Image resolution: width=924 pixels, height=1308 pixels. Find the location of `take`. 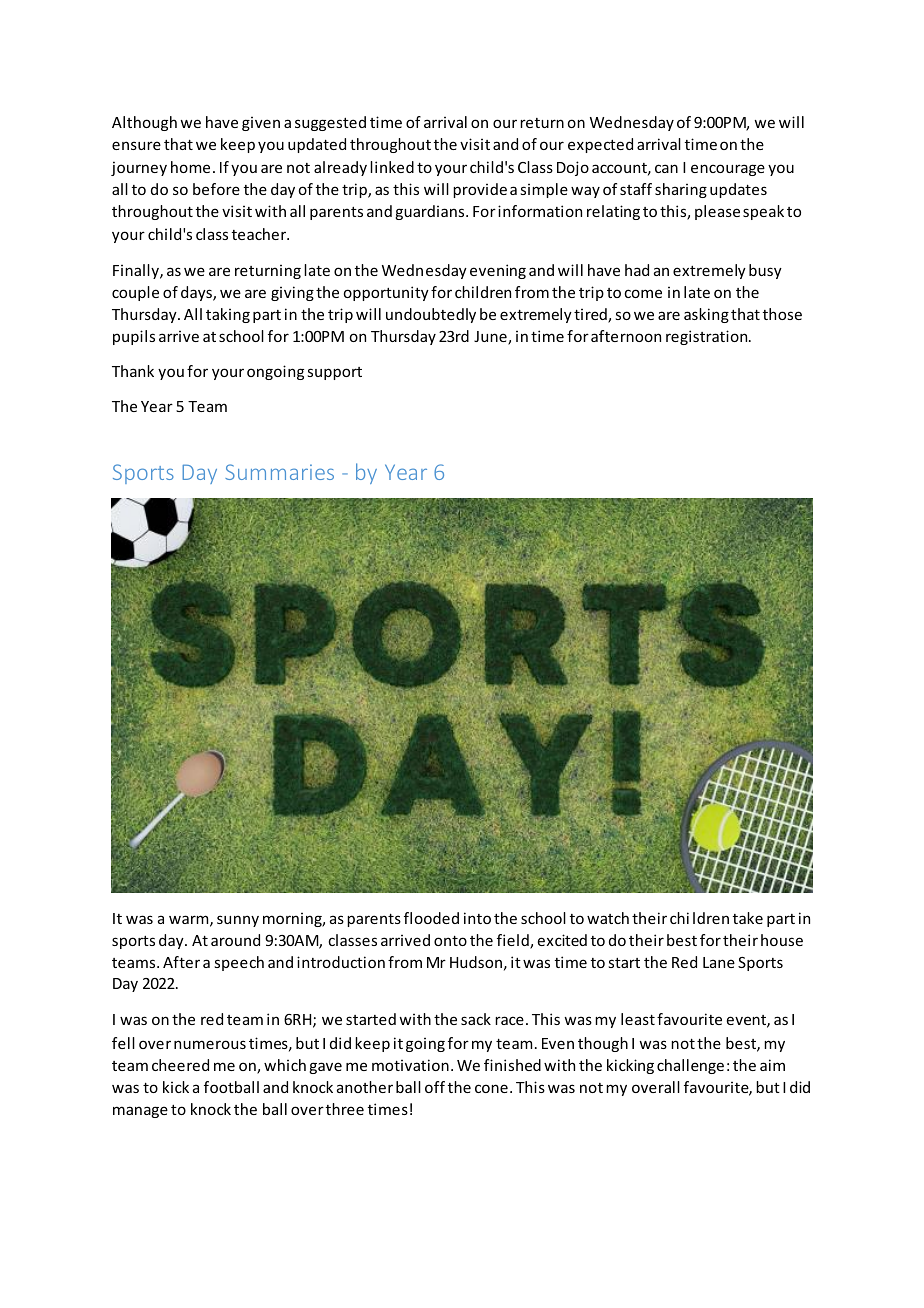

take is located at coordinates (748, 918).
